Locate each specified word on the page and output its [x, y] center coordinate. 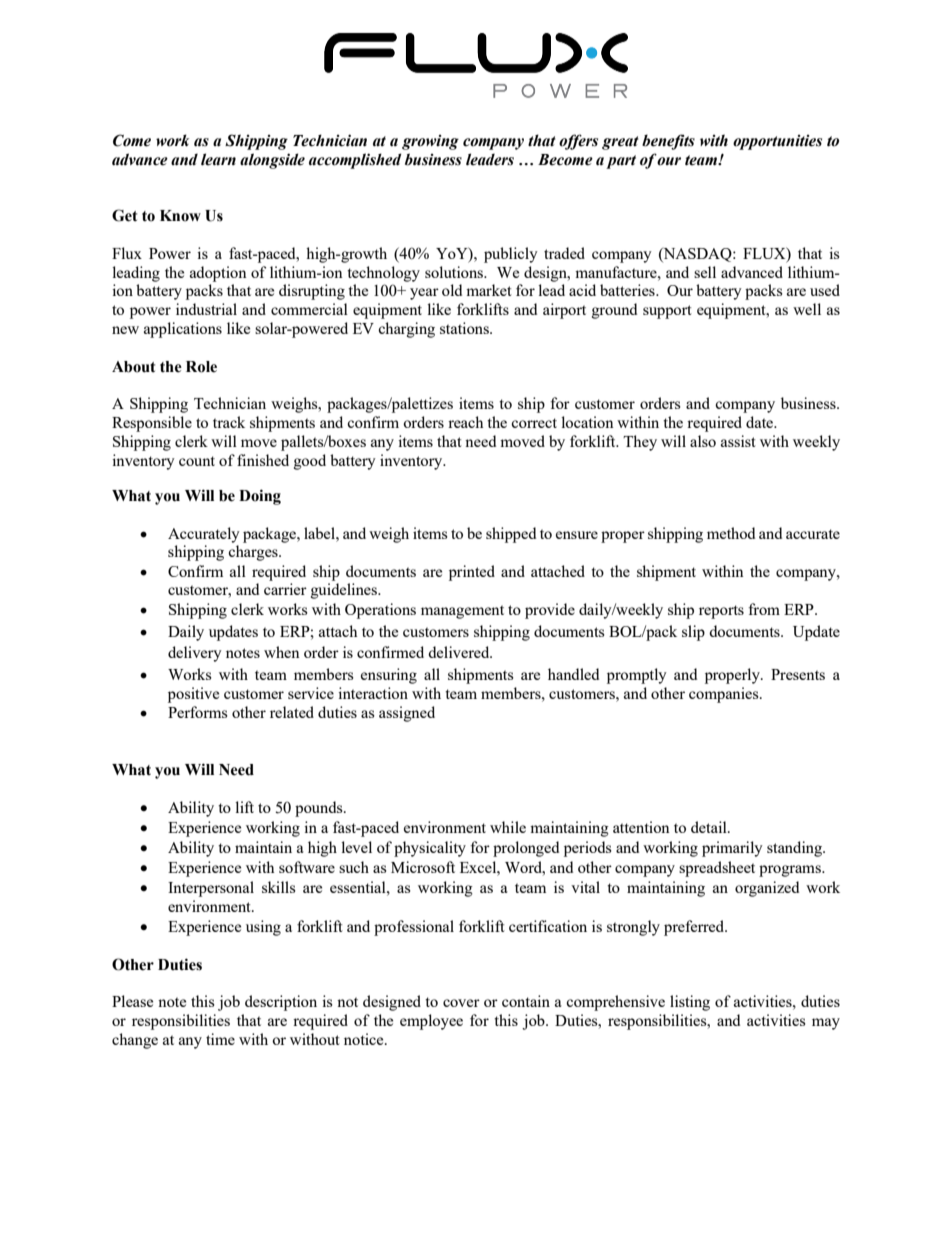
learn [218, 159]
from [764, 609]
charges [254, 553]
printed [472, 573]
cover [461, 1003]
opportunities [777, 142]
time [220, 1039]
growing [430, 142]
